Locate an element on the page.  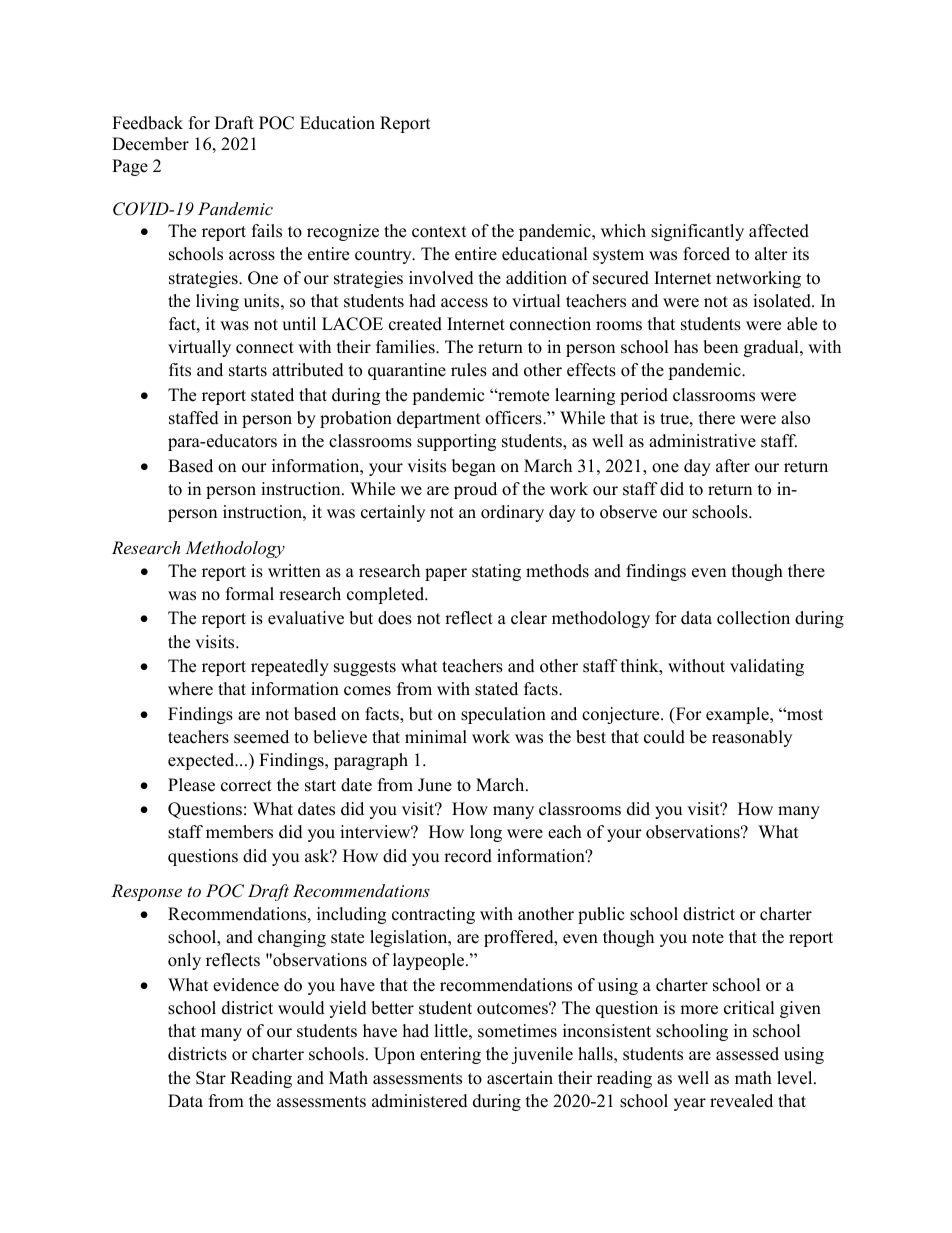
evidence is located at coordinates (246, 985).
